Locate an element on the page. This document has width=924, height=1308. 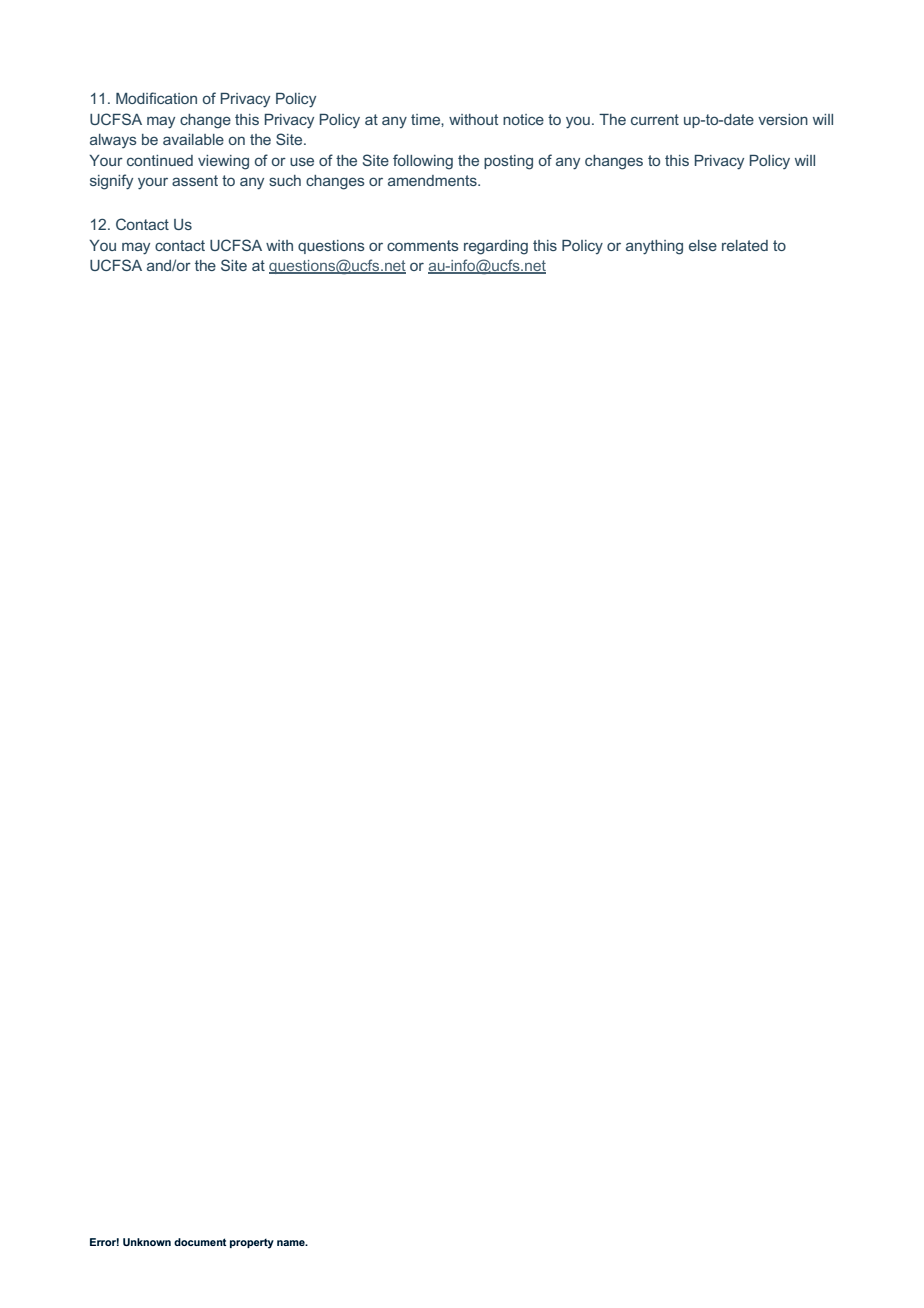
available is located at coordinates (193, 139).
